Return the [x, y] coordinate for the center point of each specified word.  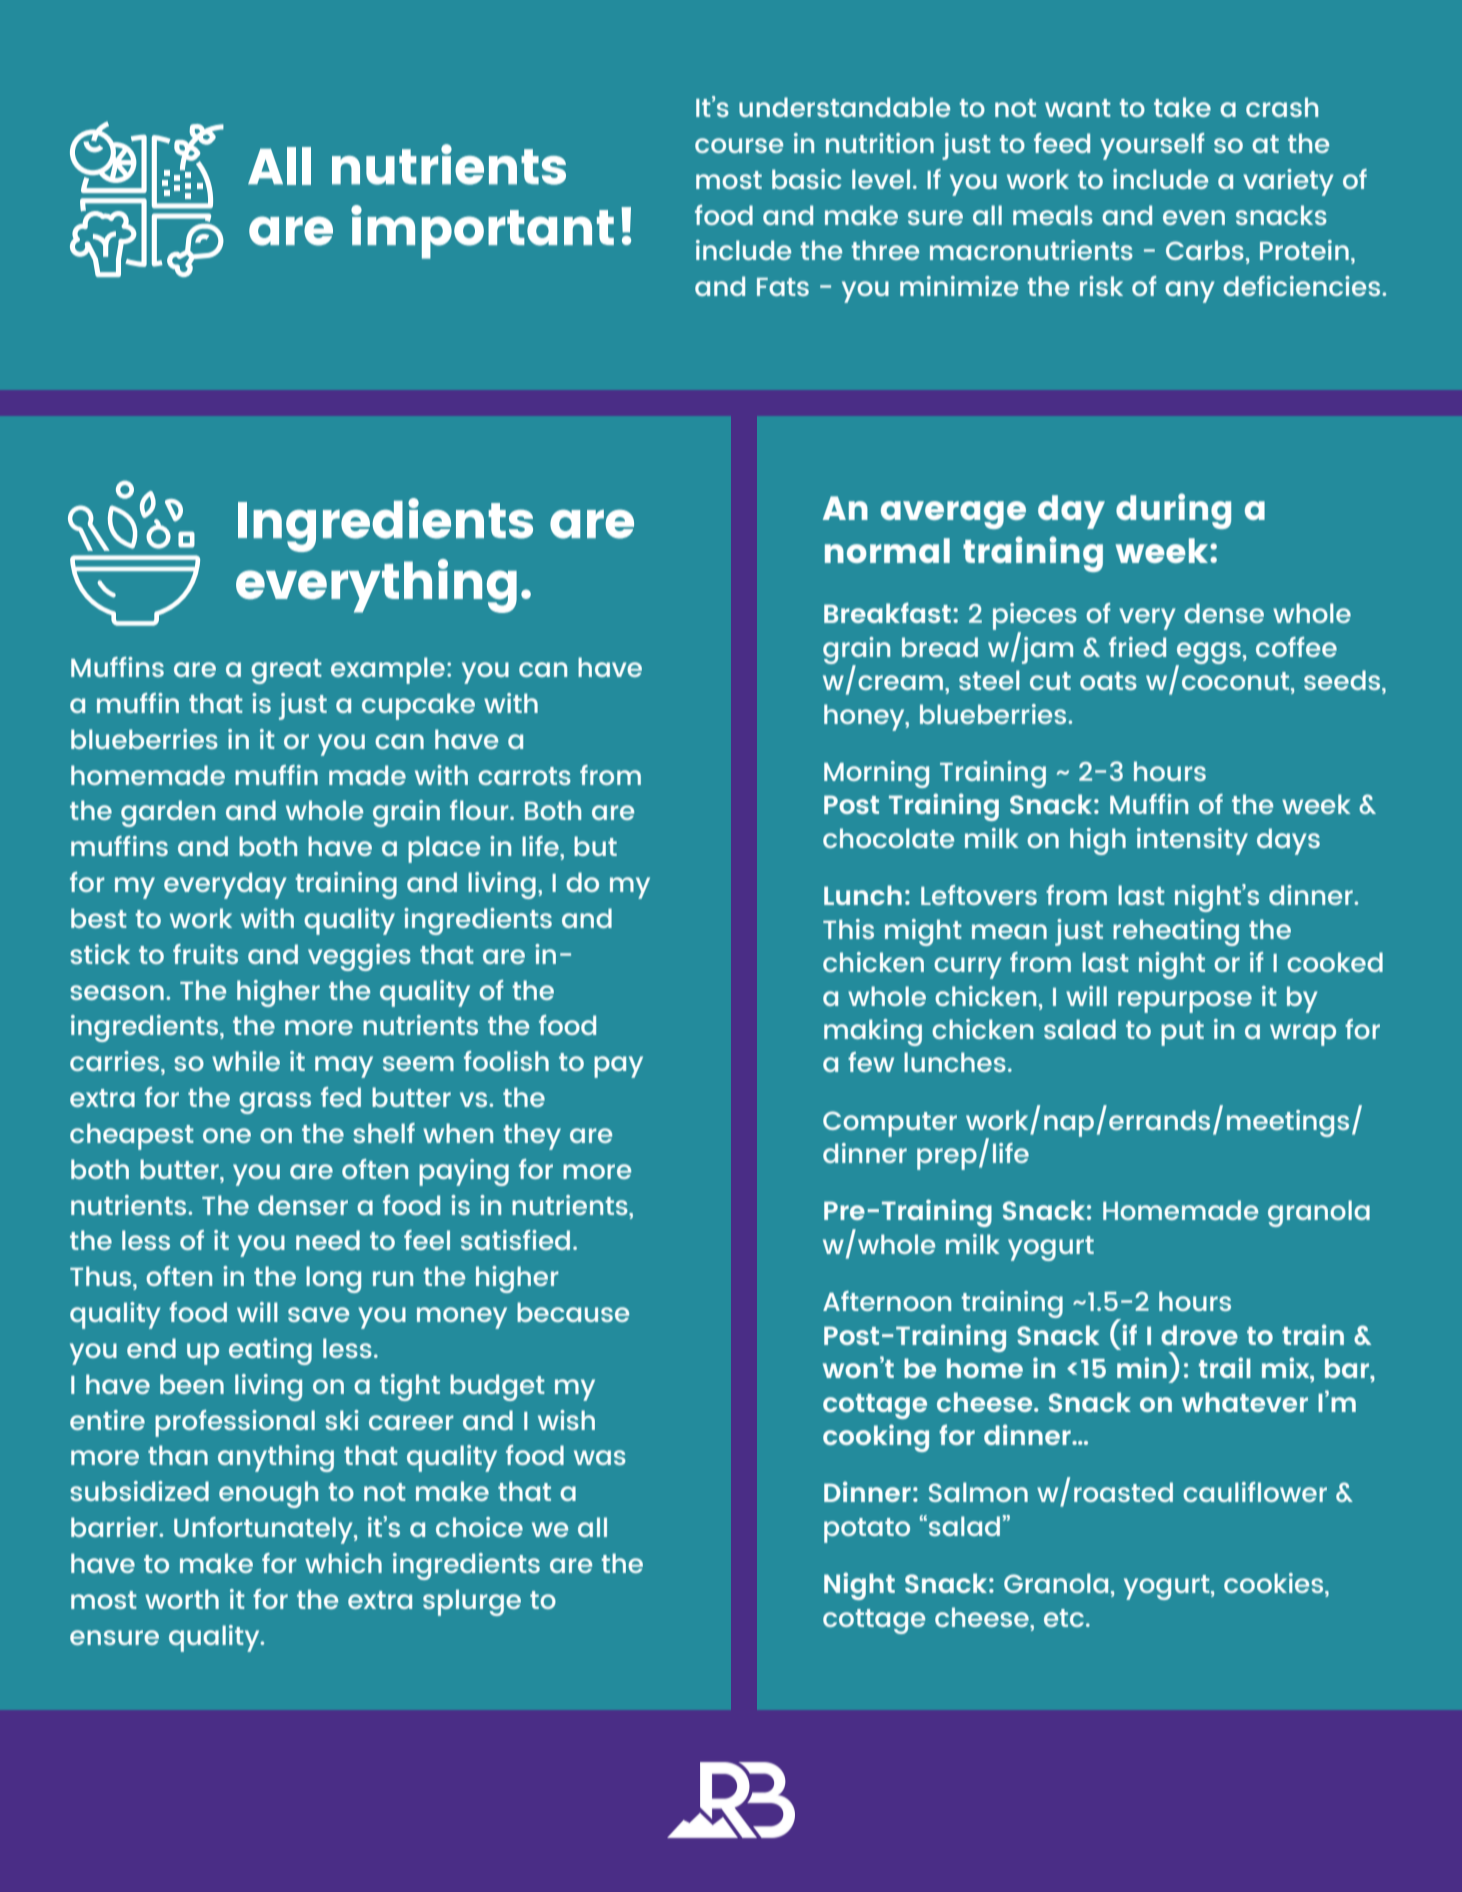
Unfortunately [264, 1530]
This [848, 929]
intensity [1192, 841]
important [482, 232]
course [739, 145]
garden [168, 813]
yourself [1152, 146]
